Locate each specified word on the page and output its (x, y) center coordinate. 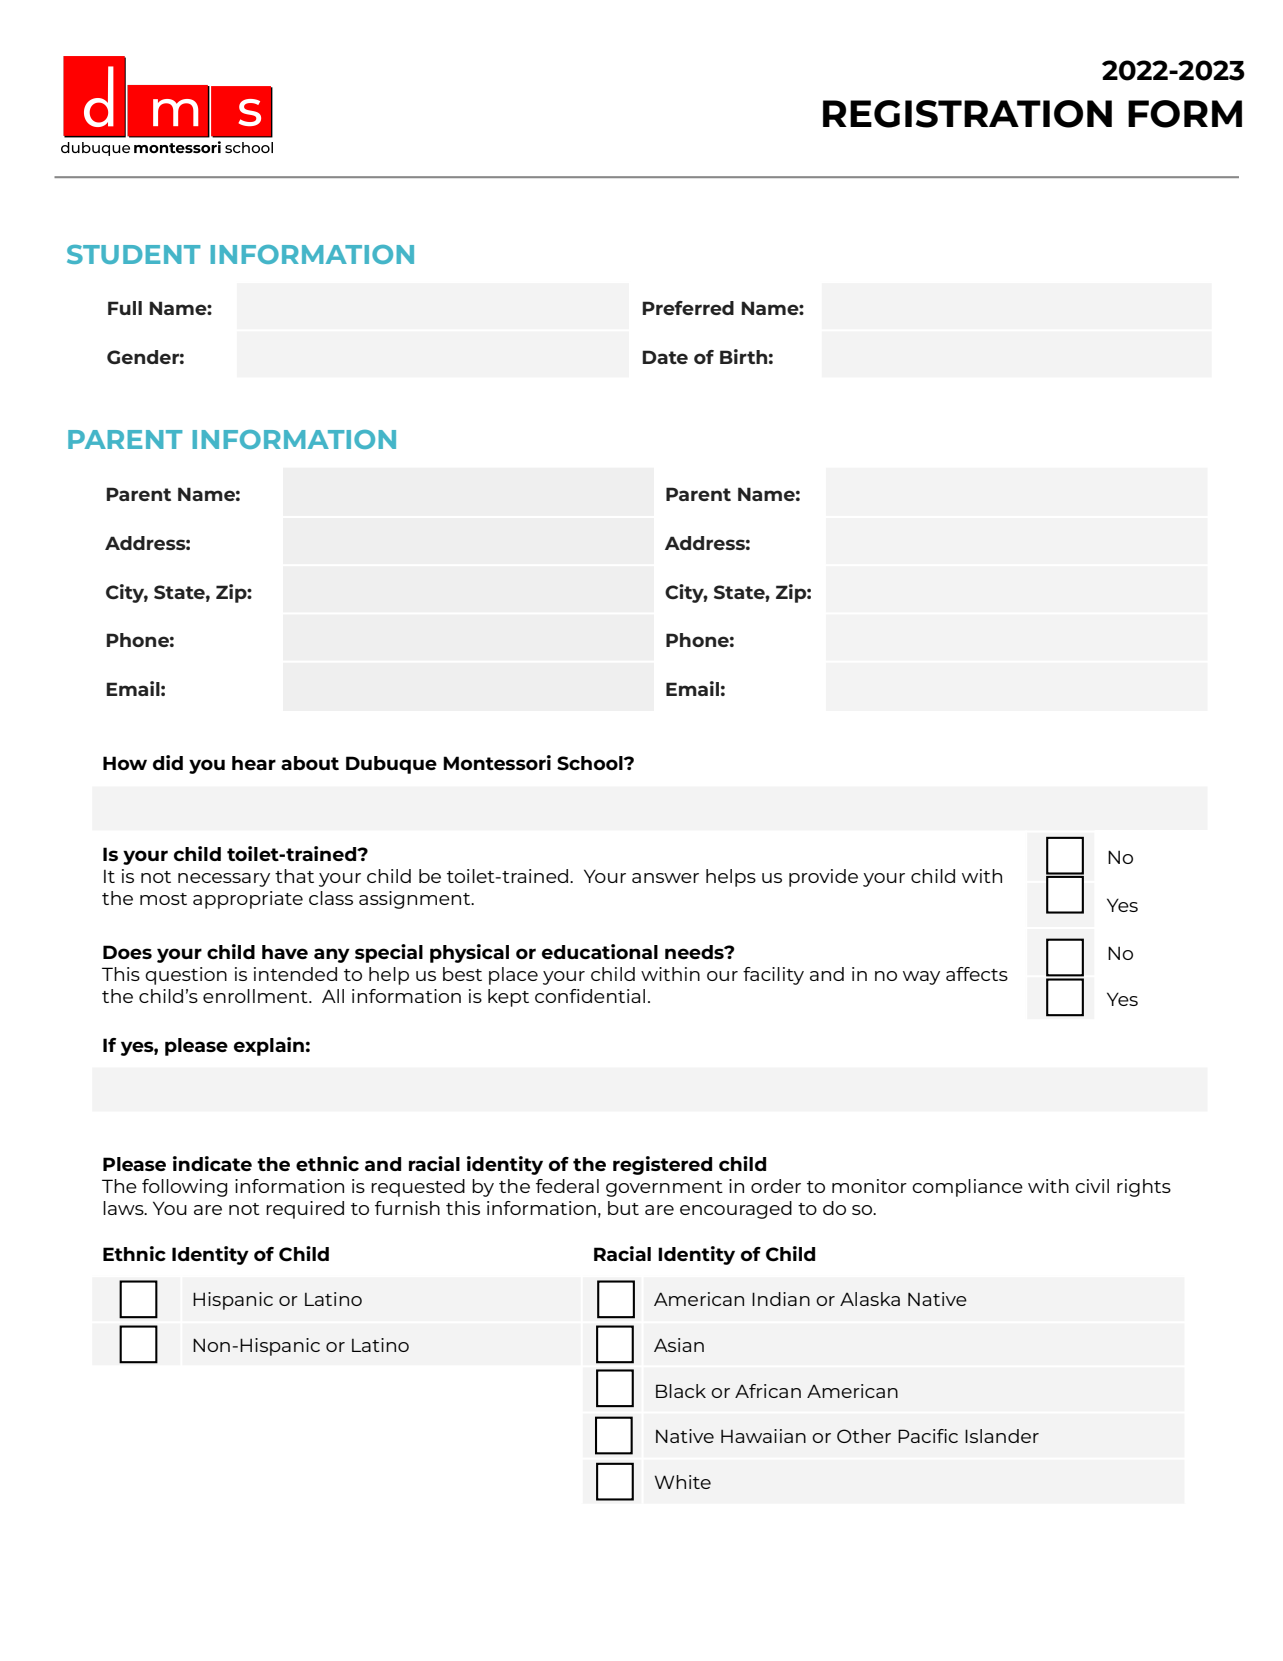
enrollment (256, 996)
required (305, 1210)
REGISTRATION (967, 114)
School (591, 763)
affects (977, 974)
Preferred (688, 308)
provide (823, 878)
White (683, 1482)
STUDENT (133, 254)
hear (254, 763)
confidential (590, 996)
